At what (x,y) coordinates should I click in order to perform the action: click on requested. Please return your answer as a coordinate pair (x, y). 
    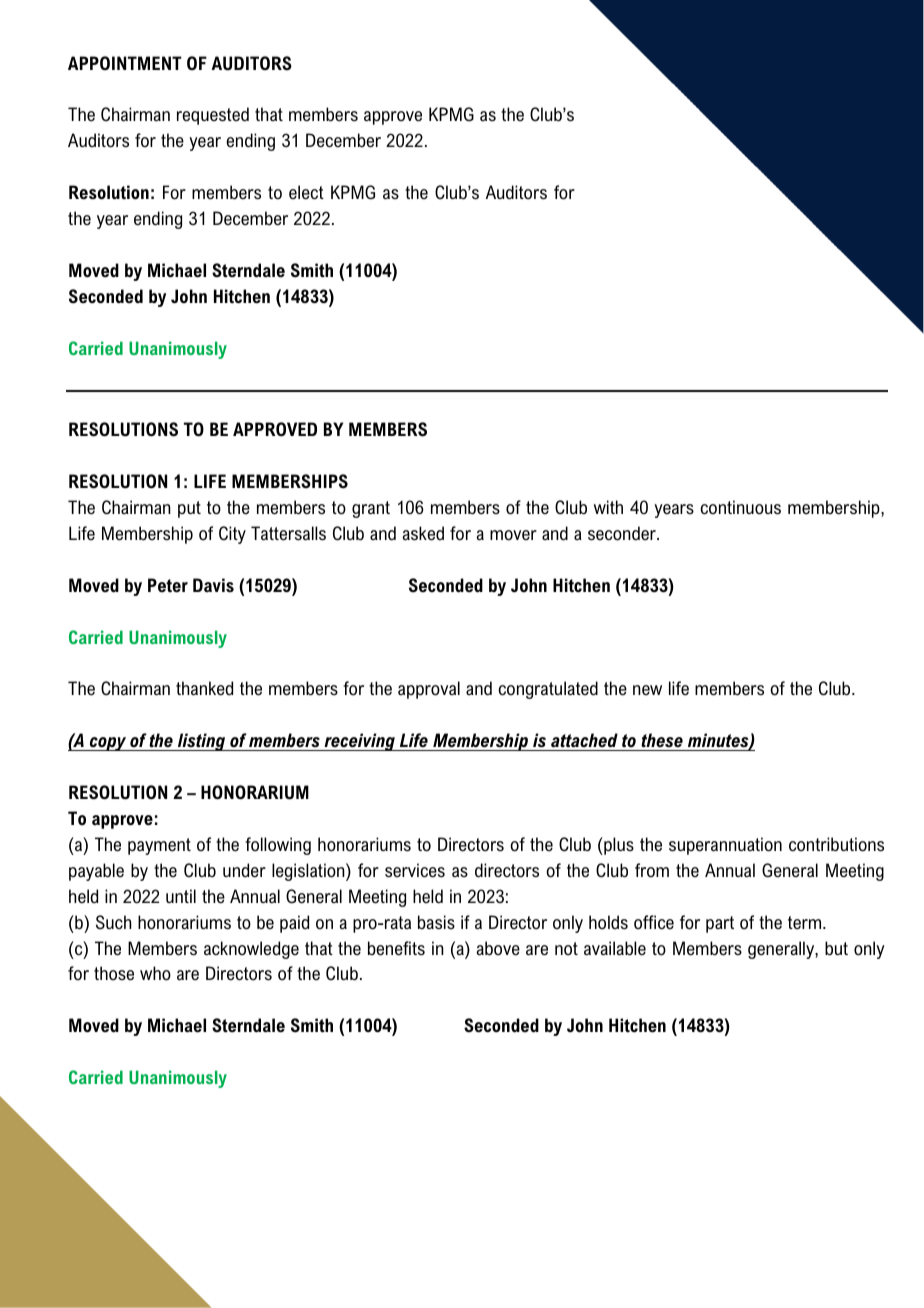
    Looking at the image, I should click on (213, 116).
